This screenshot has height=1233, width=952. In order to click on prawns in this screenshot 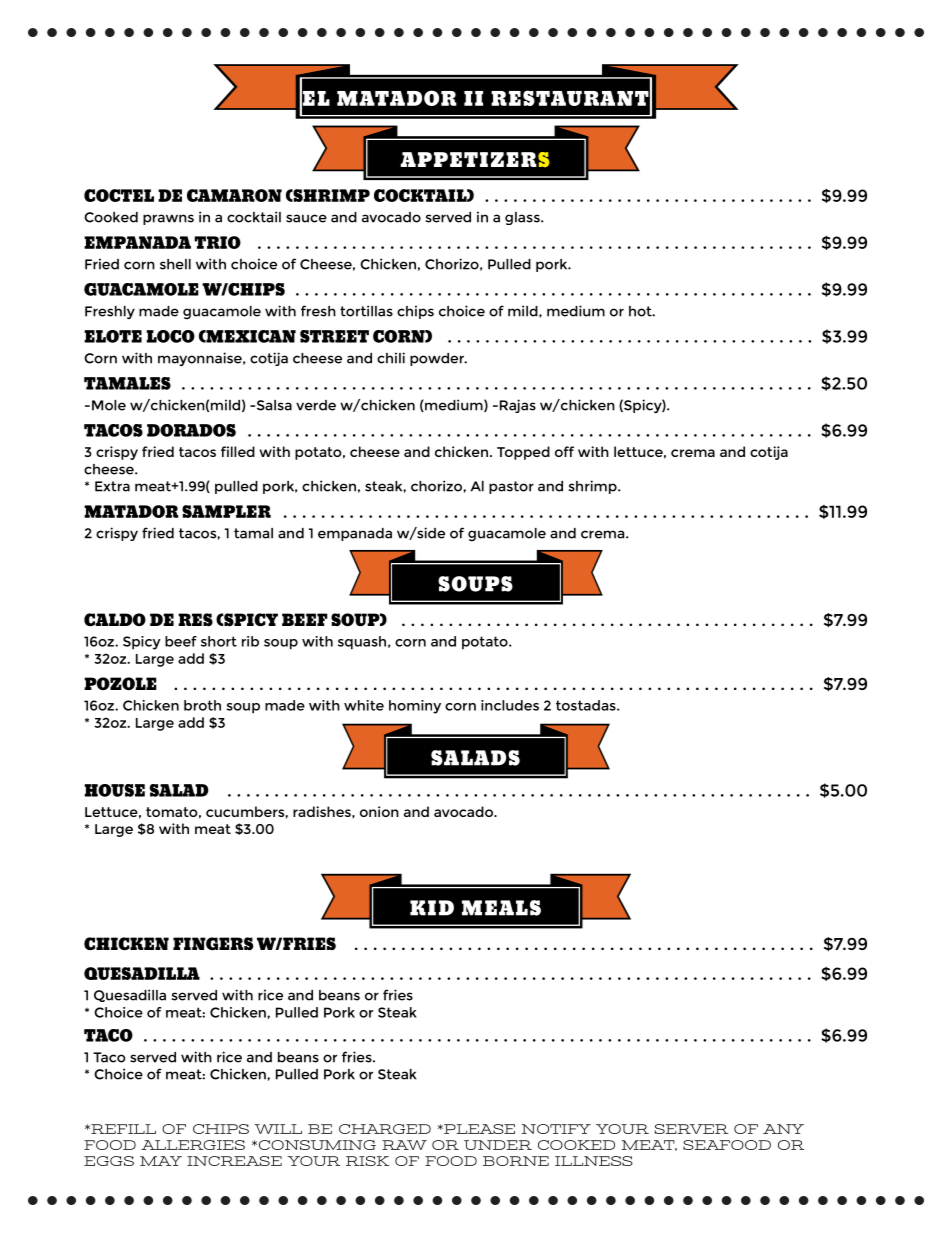, I will do `click(168, 219)`.
